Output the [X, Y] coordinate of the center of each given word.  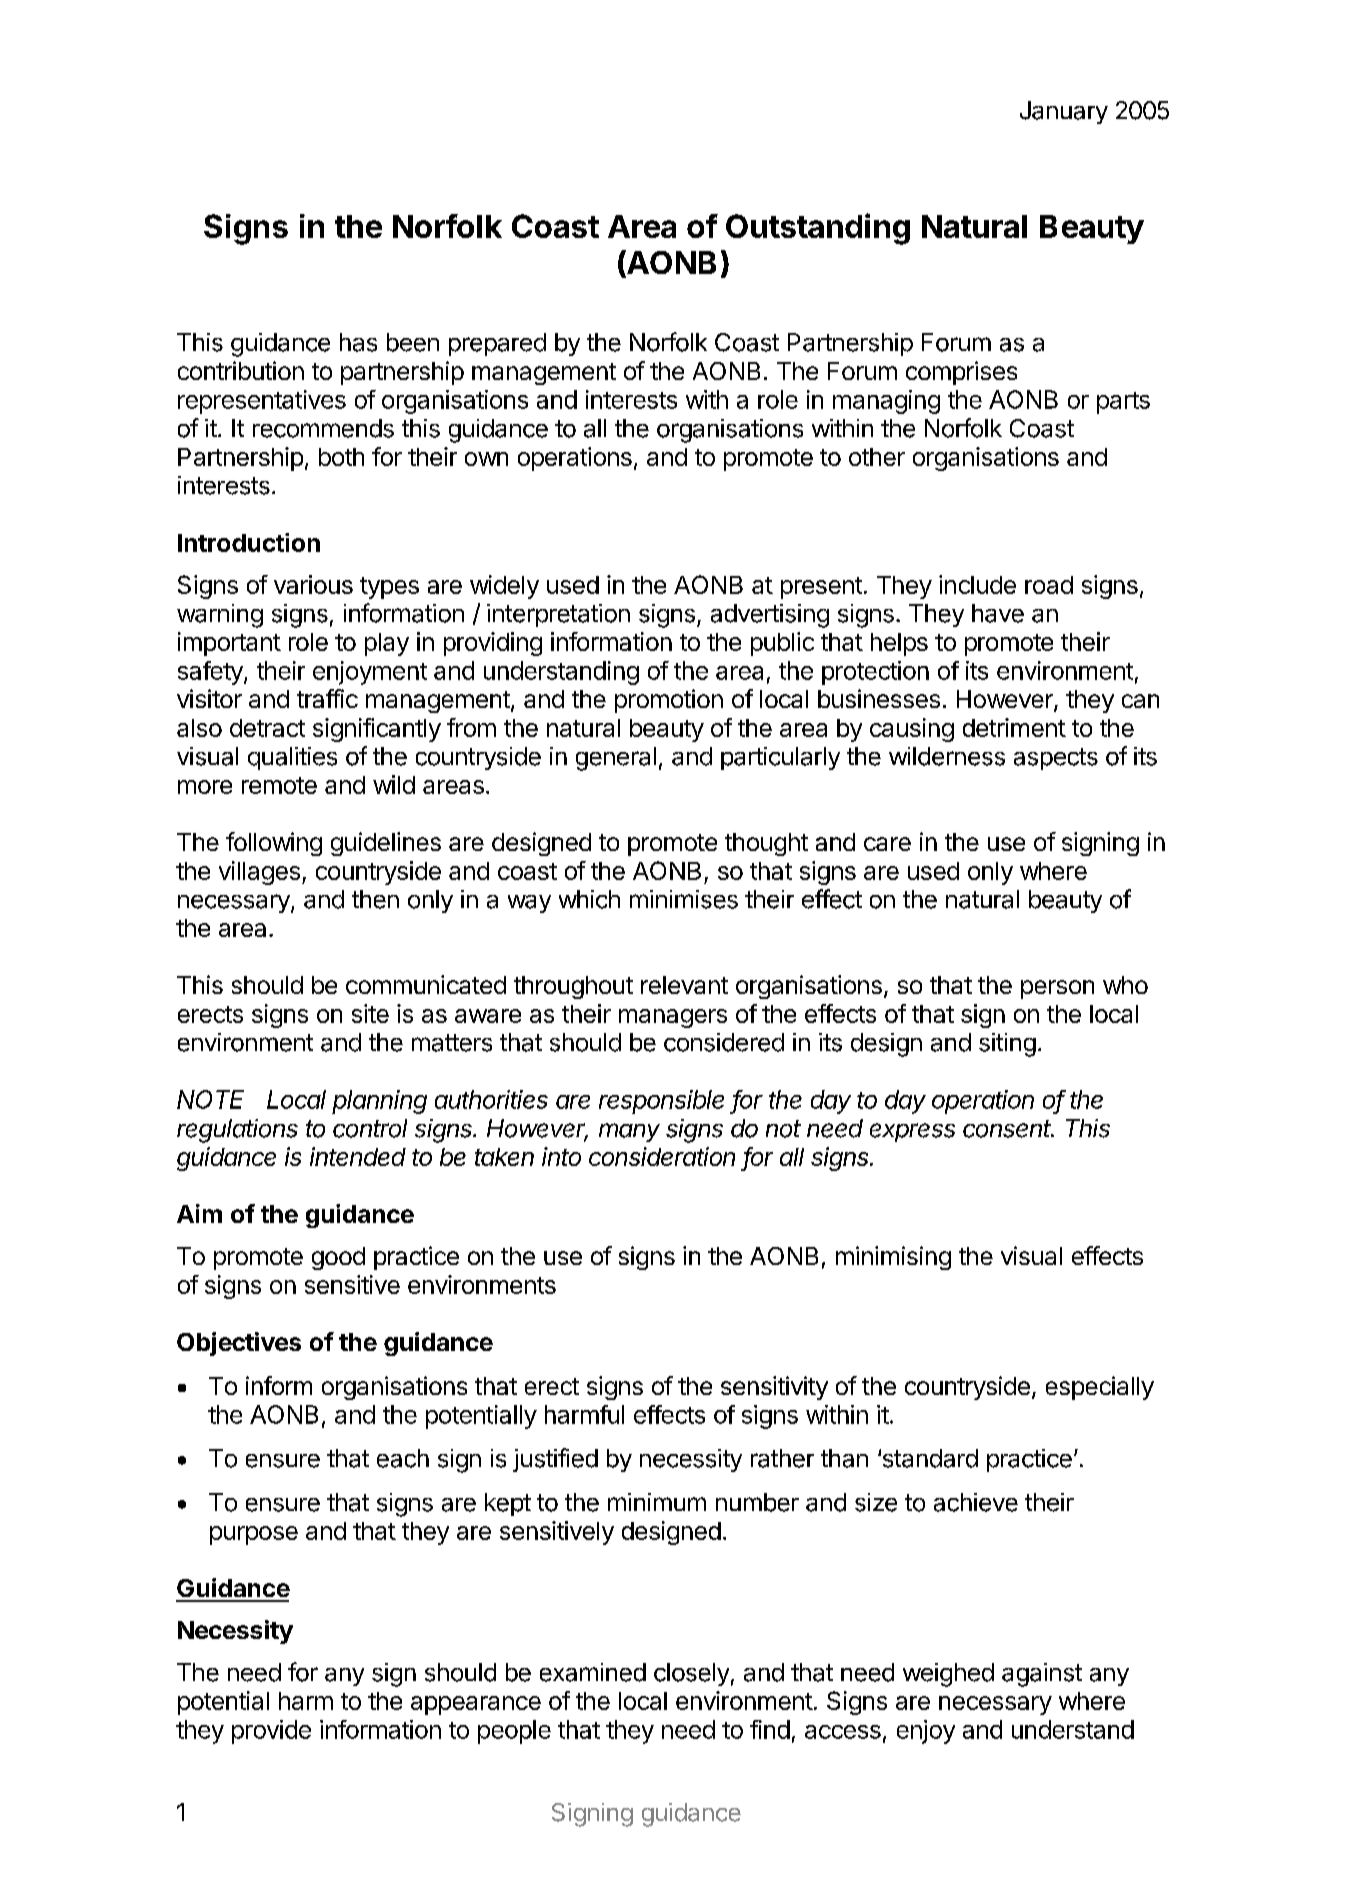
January [1064, 112]
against [1042, 1675]
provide [271, 1732]
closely [691, 1674]
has [358, 342]
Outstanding [818, 229]
